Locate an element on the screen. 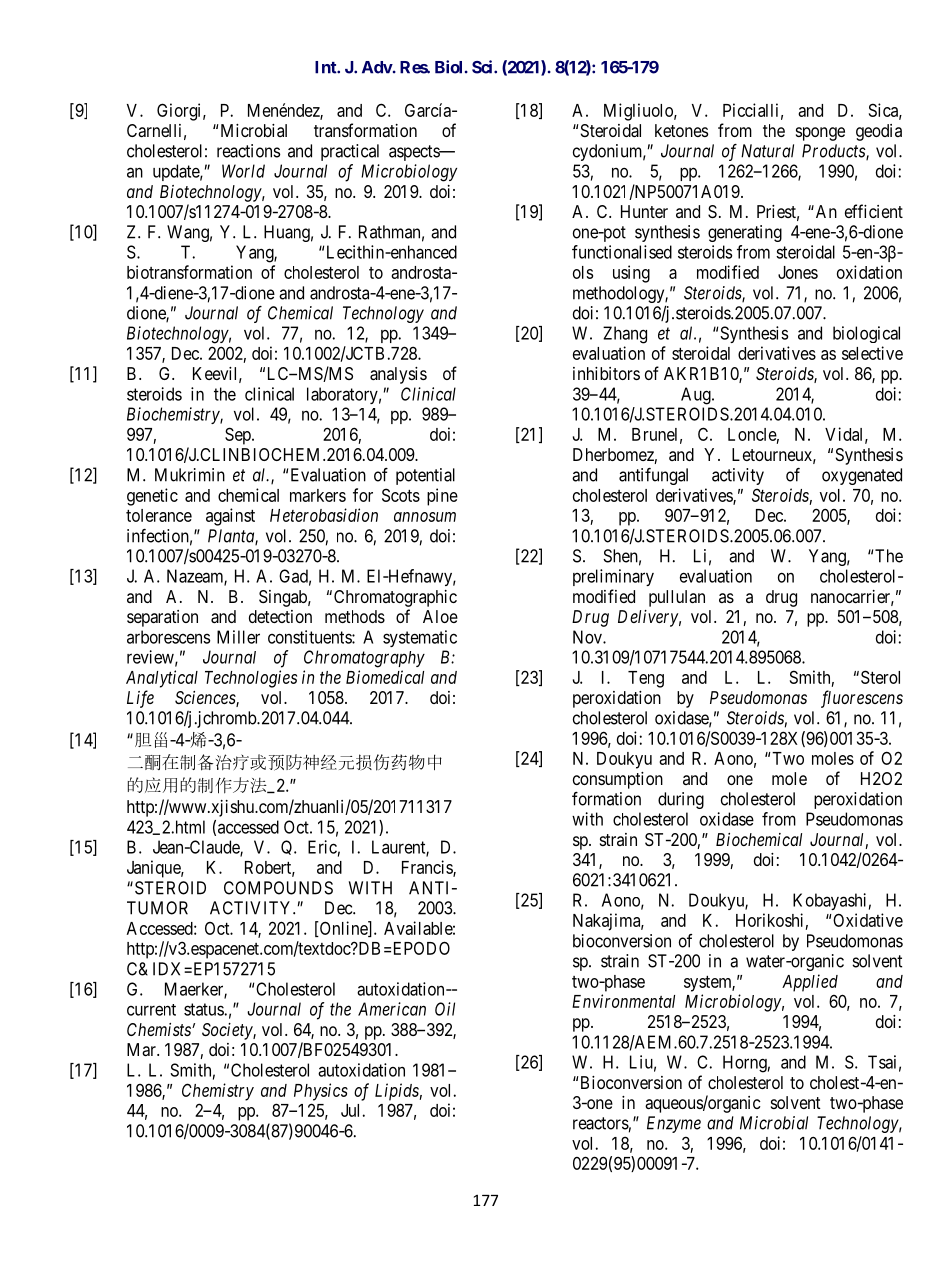 The image size is (952, 1268). Enzyme is located at coordinates (674, 1124).
